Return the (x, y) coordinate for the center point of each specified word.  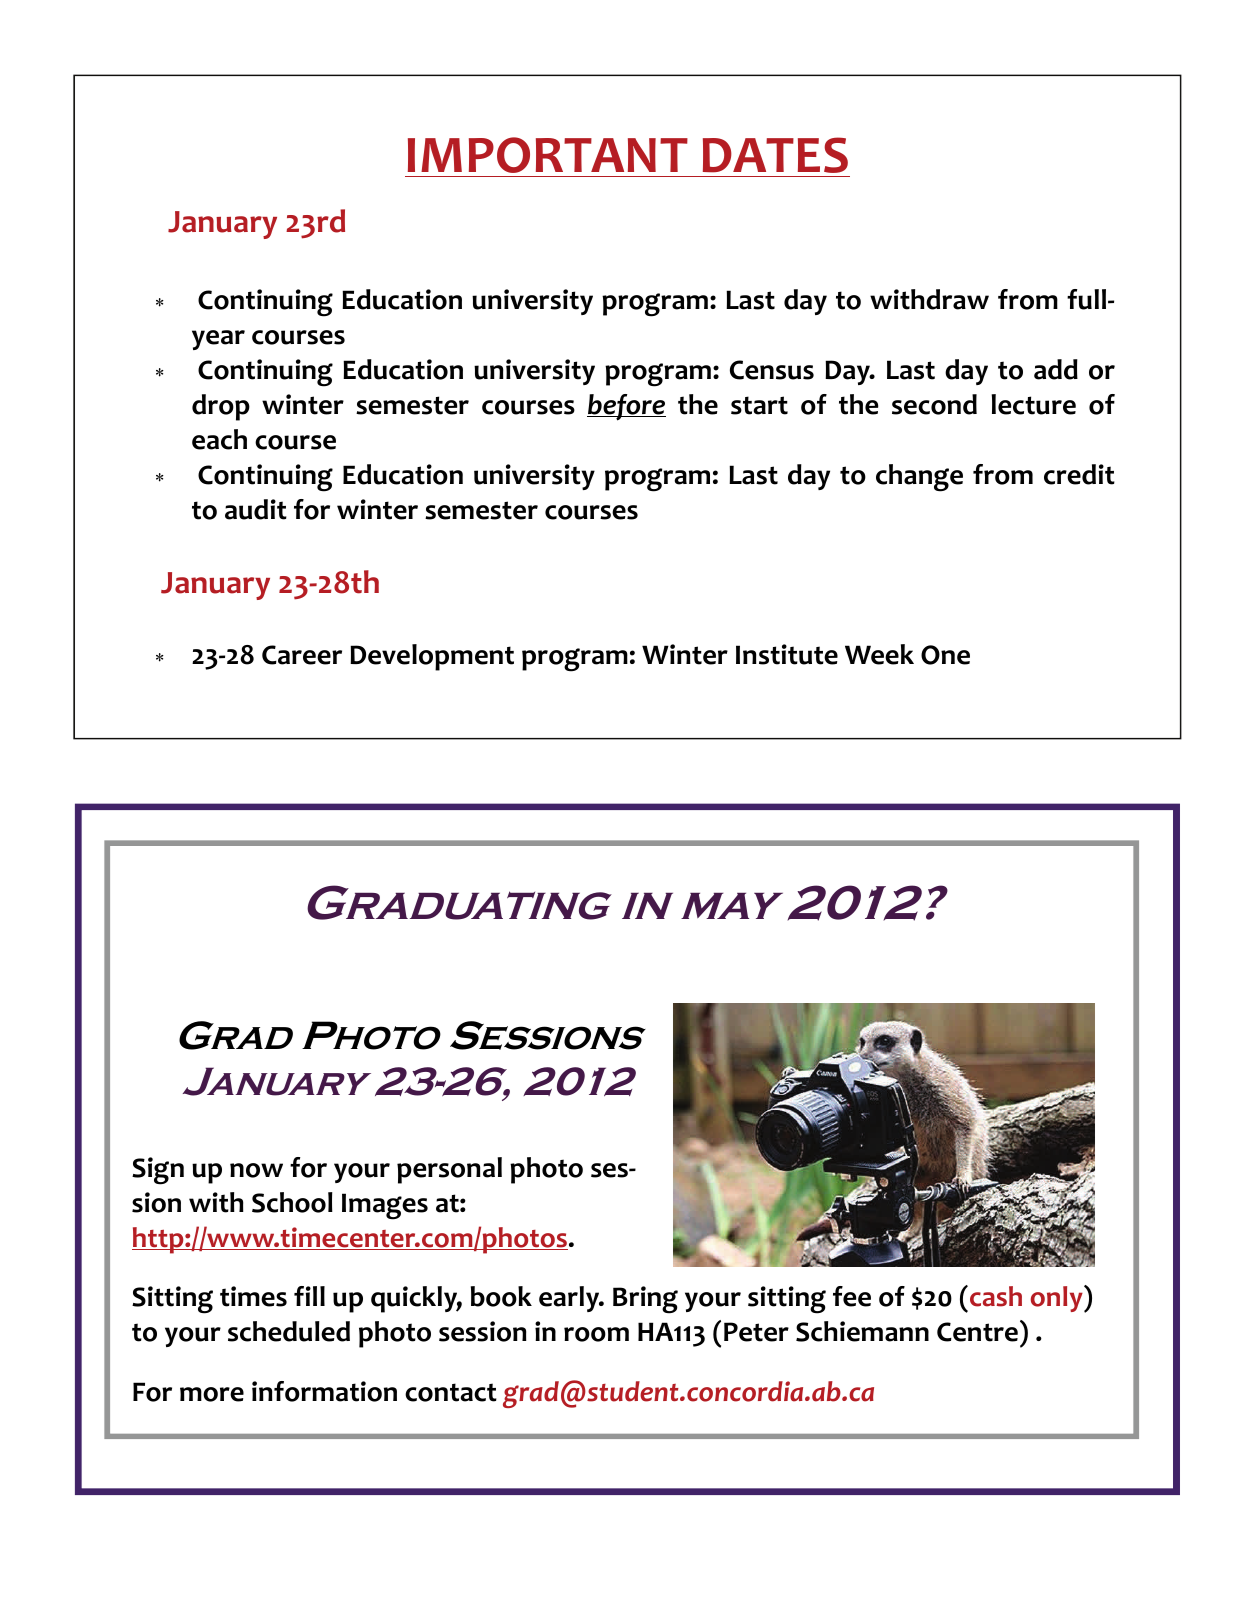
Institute (787, 654)
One (945, 655)
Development (432, 657)
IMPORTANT (548, 155)
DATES (775, 155)
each (219, 439)
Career (302, 655)
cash (996, 1296)
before (626, 407)
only (1058, 1298)
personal (449, 1170)
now (256, 1170)
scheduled (289, 1331)
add (1056, 369)
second (934, 404)
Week (879, 654)
